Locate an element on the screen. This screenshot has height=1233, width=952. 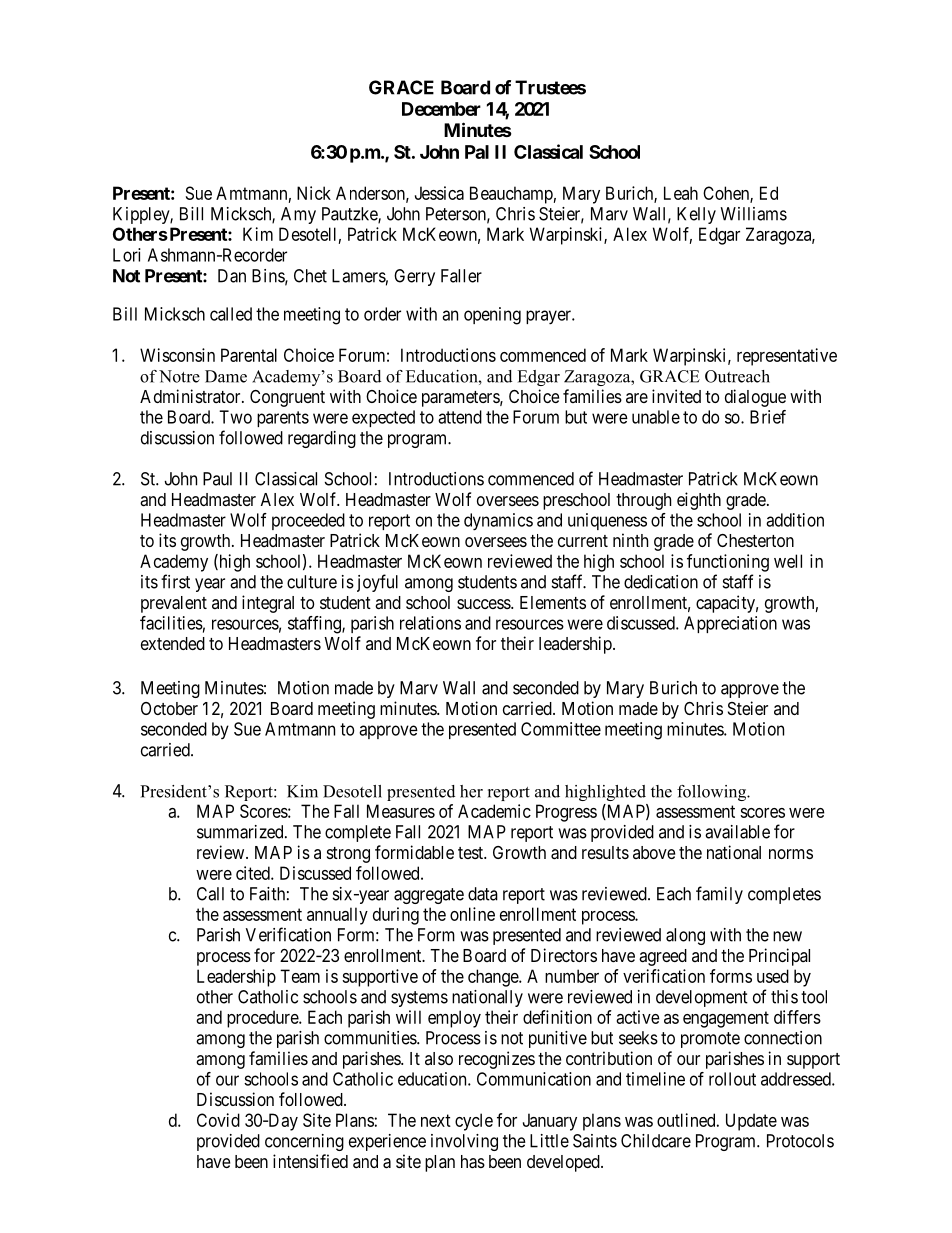
eighth is located at coordinates (699, 501).
